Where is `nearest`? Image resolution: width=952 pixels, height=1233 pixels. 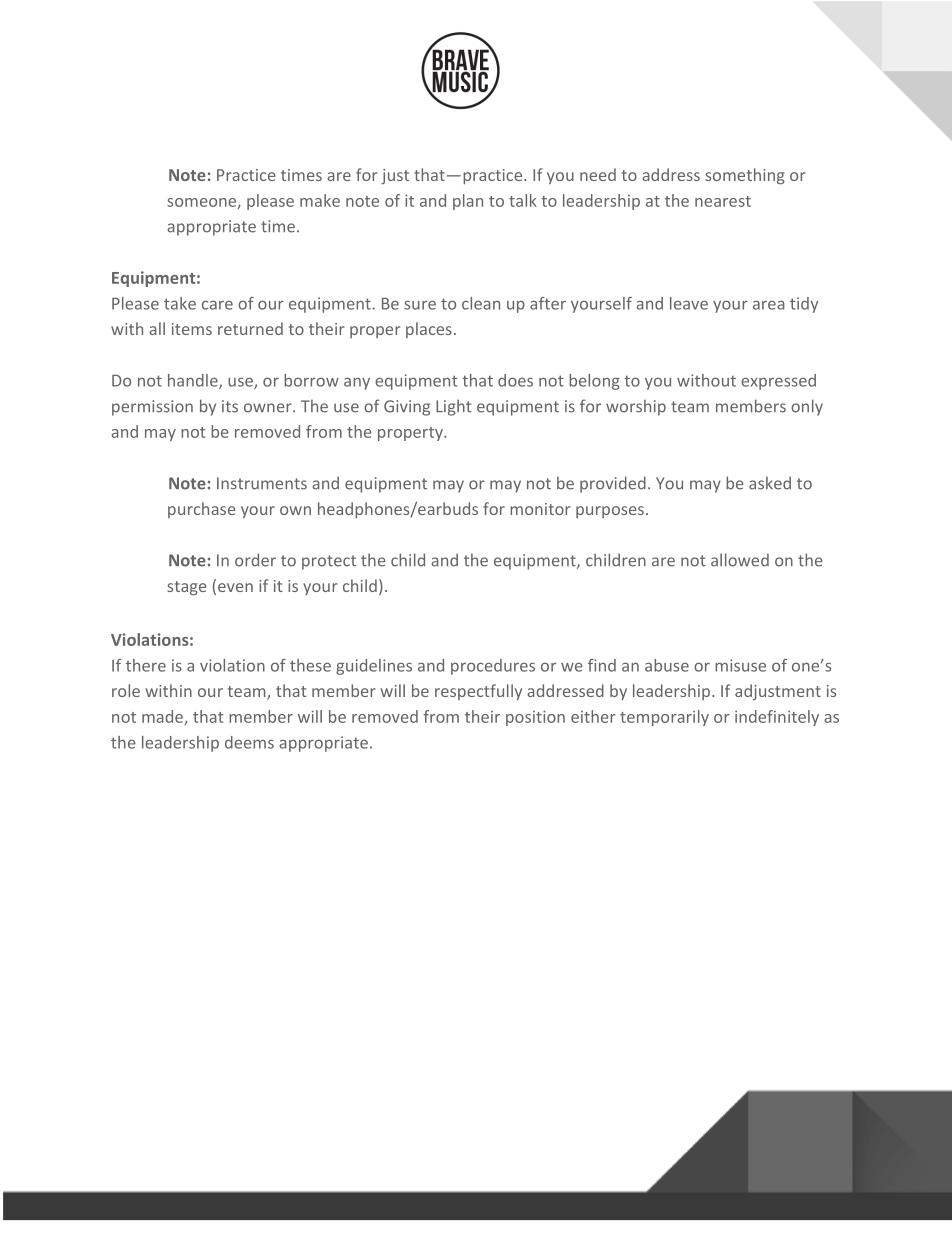 nearest is located at coordinates (723, 201).
